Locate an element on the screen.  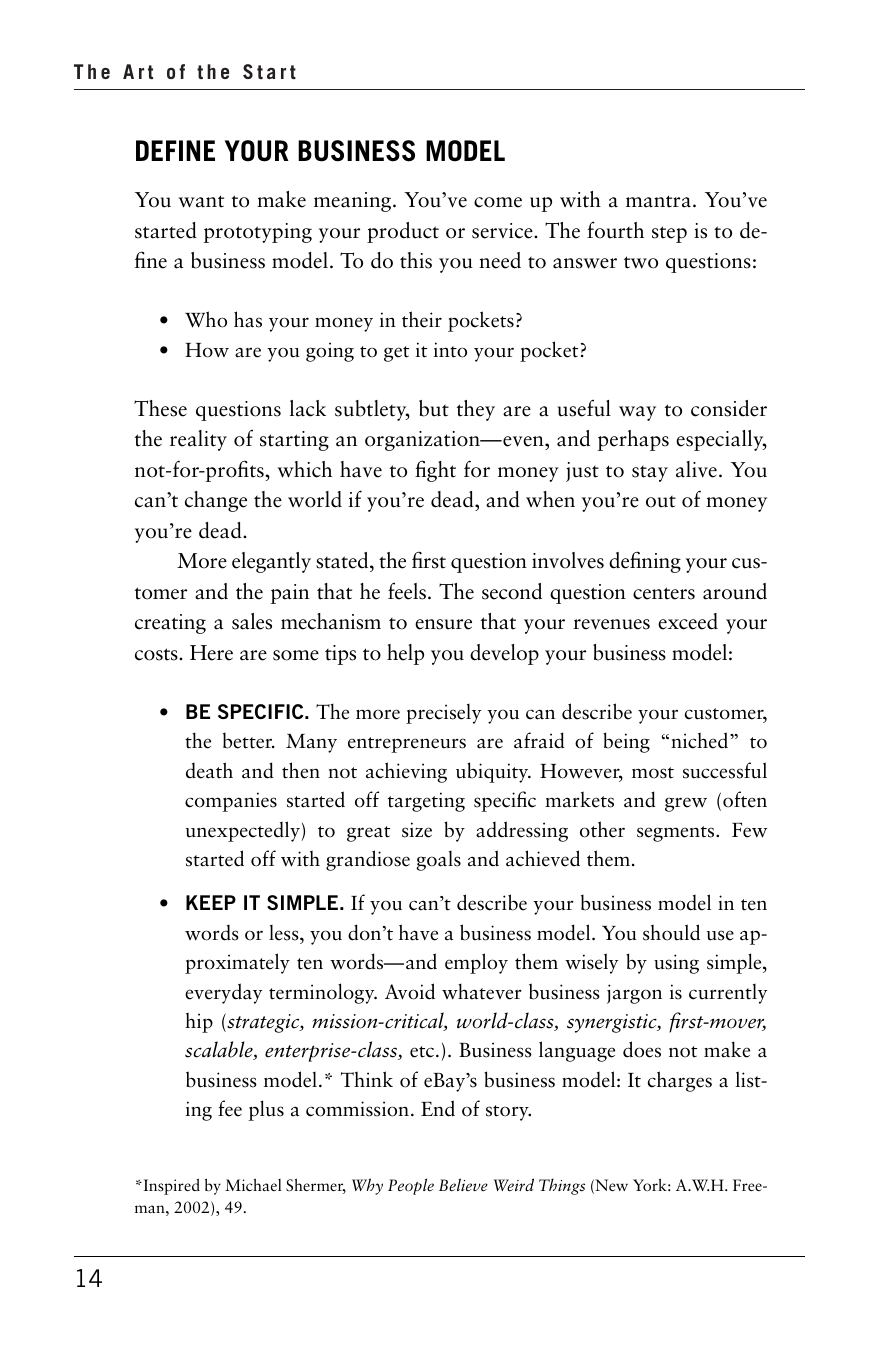
step is located at coordinates (669, 234).
